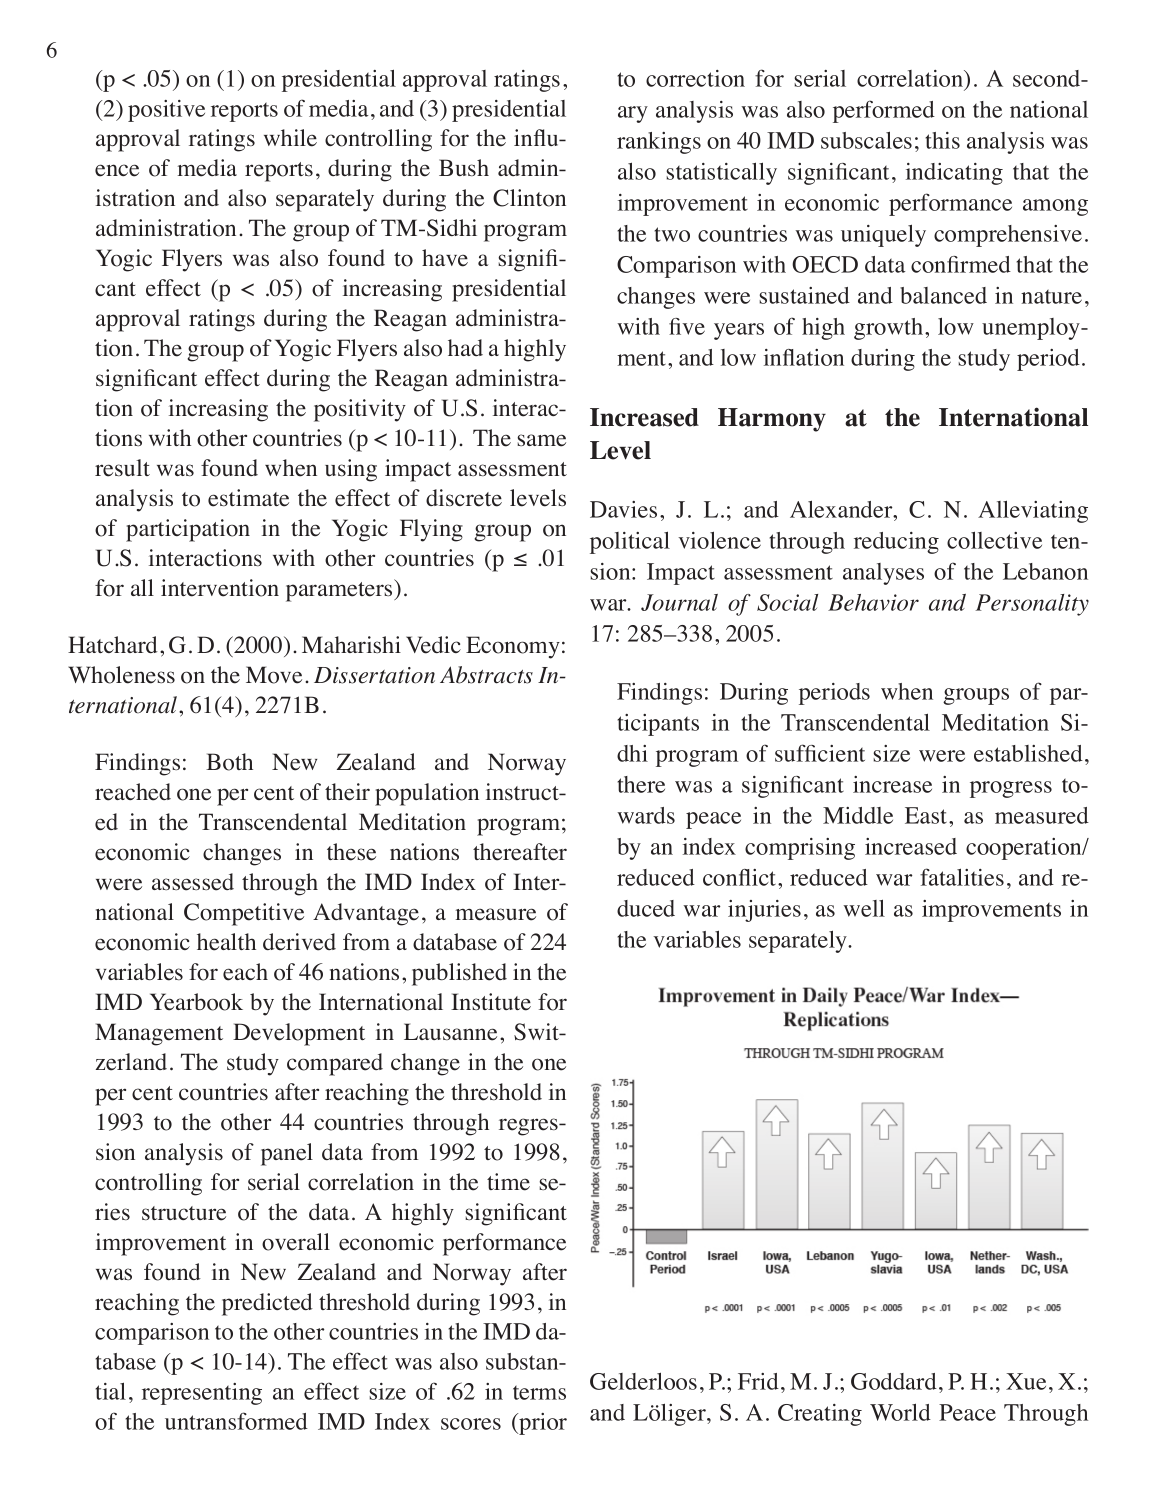  What do you see at coordinates (541, 440) in the document?
I see `same` at bounding box center [541, 440].
